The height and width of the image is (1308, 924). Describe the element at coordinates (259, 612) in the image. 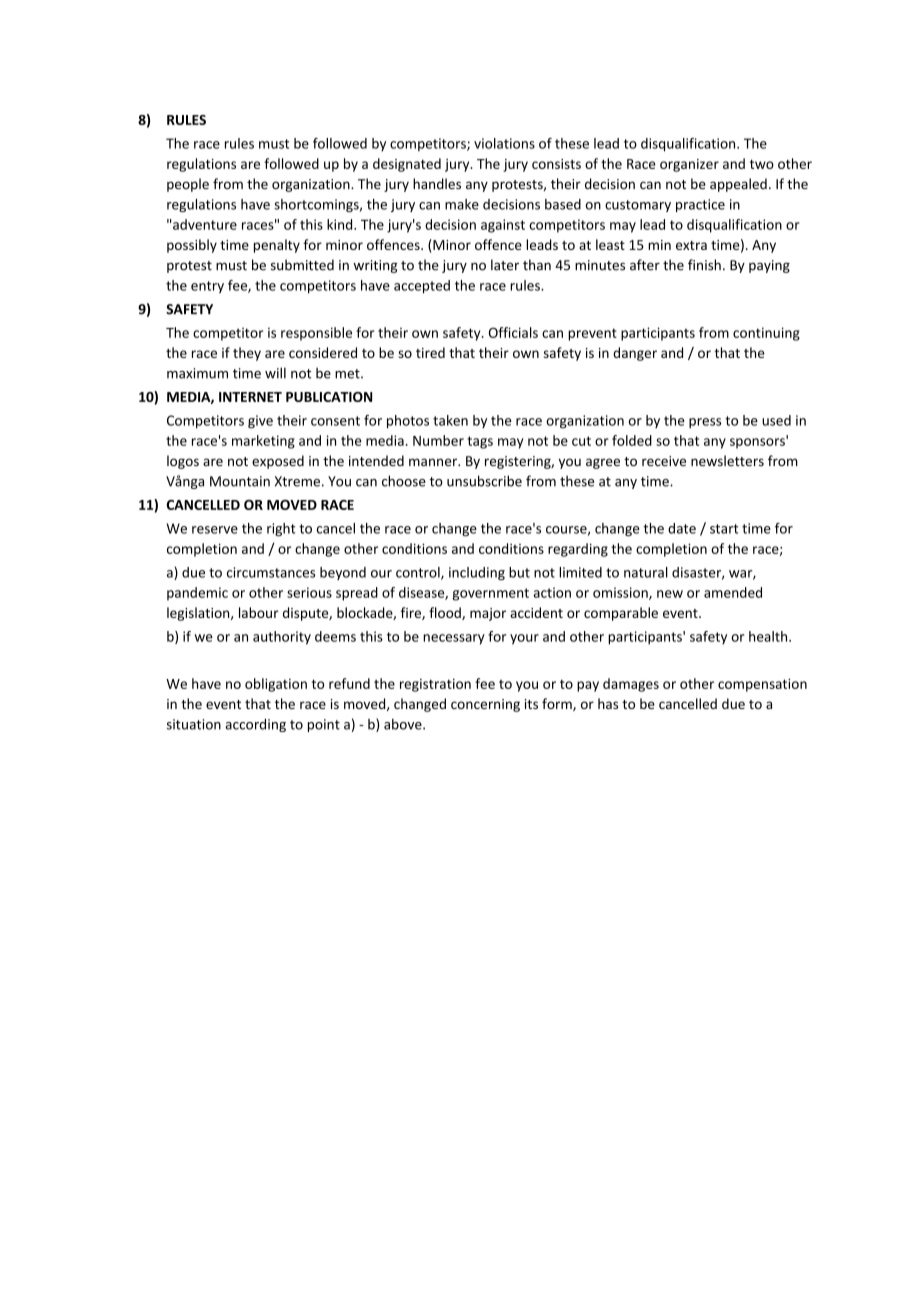

I see `labour` at that location.
